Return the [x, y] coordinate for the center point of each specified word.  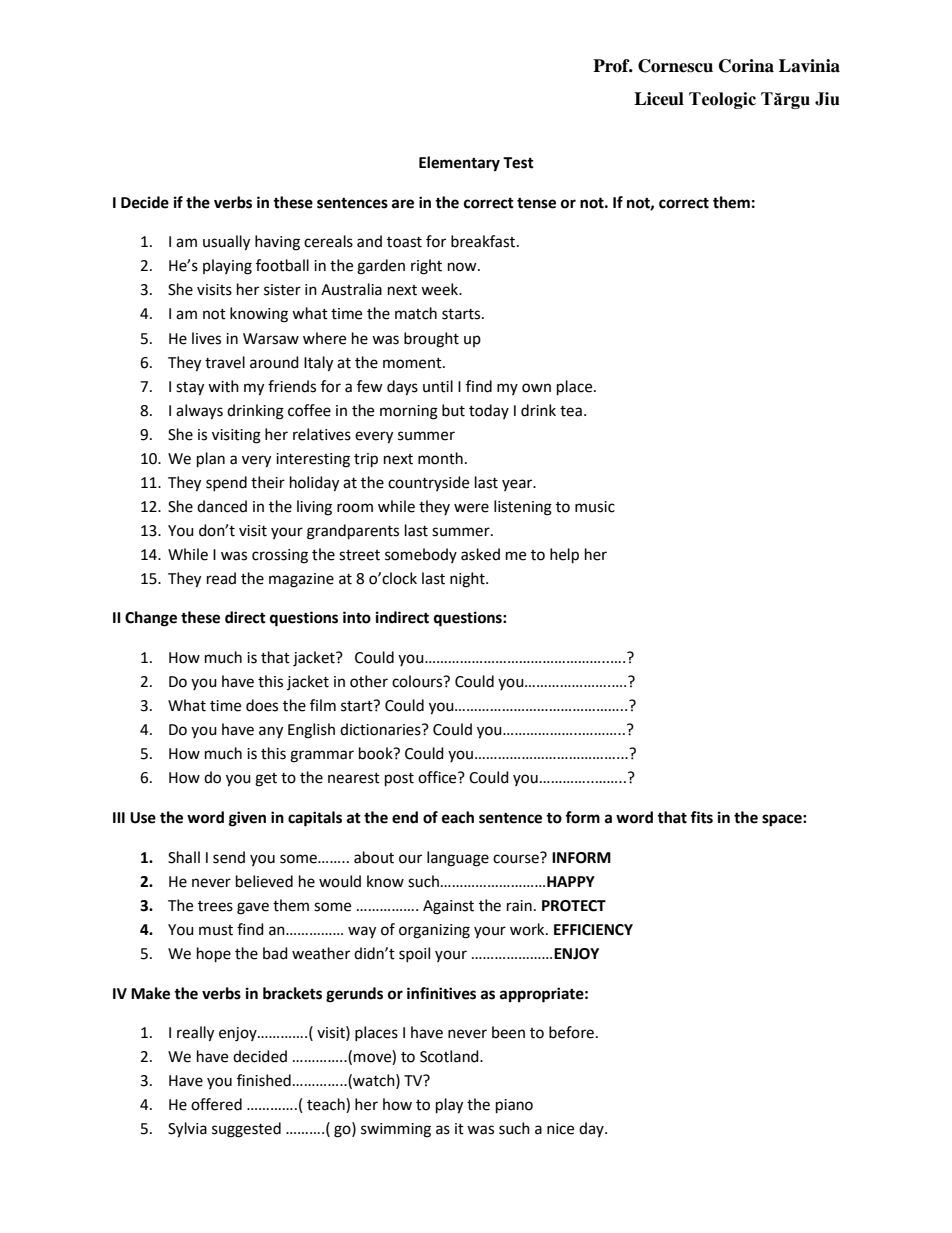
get [266, 780]
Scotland [450, 1056]
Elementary [459, 164]
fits [701, 817]
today [489, 411]
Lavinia [809, 66]
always [199, 412]
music [595, 507]
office [438, 777]
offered [216, 1104]
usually [226, 243]
